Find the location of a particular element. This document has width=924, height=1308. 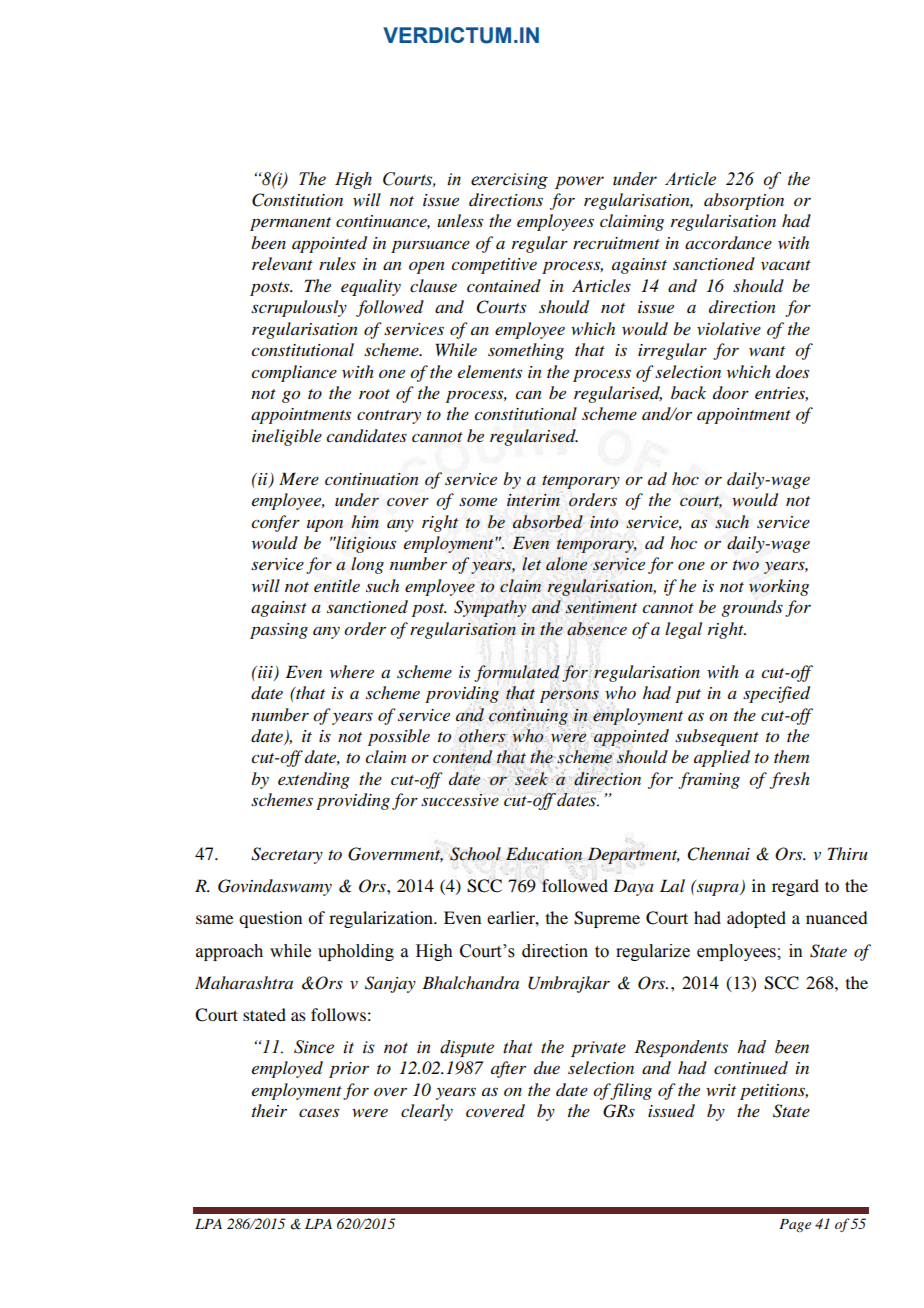

question is located at coordinates (270, 919).
